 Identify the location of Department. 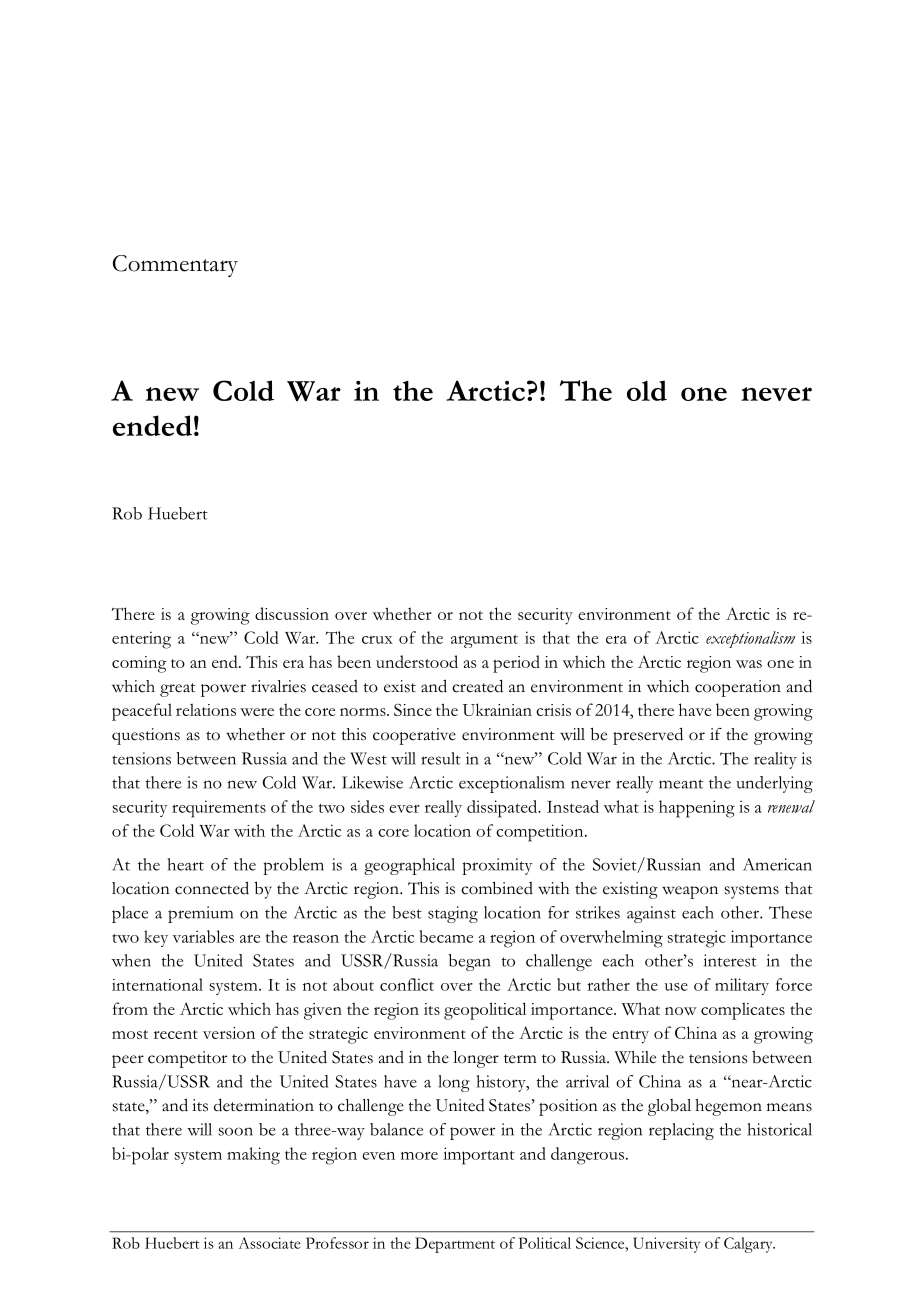
(455, 1245).
